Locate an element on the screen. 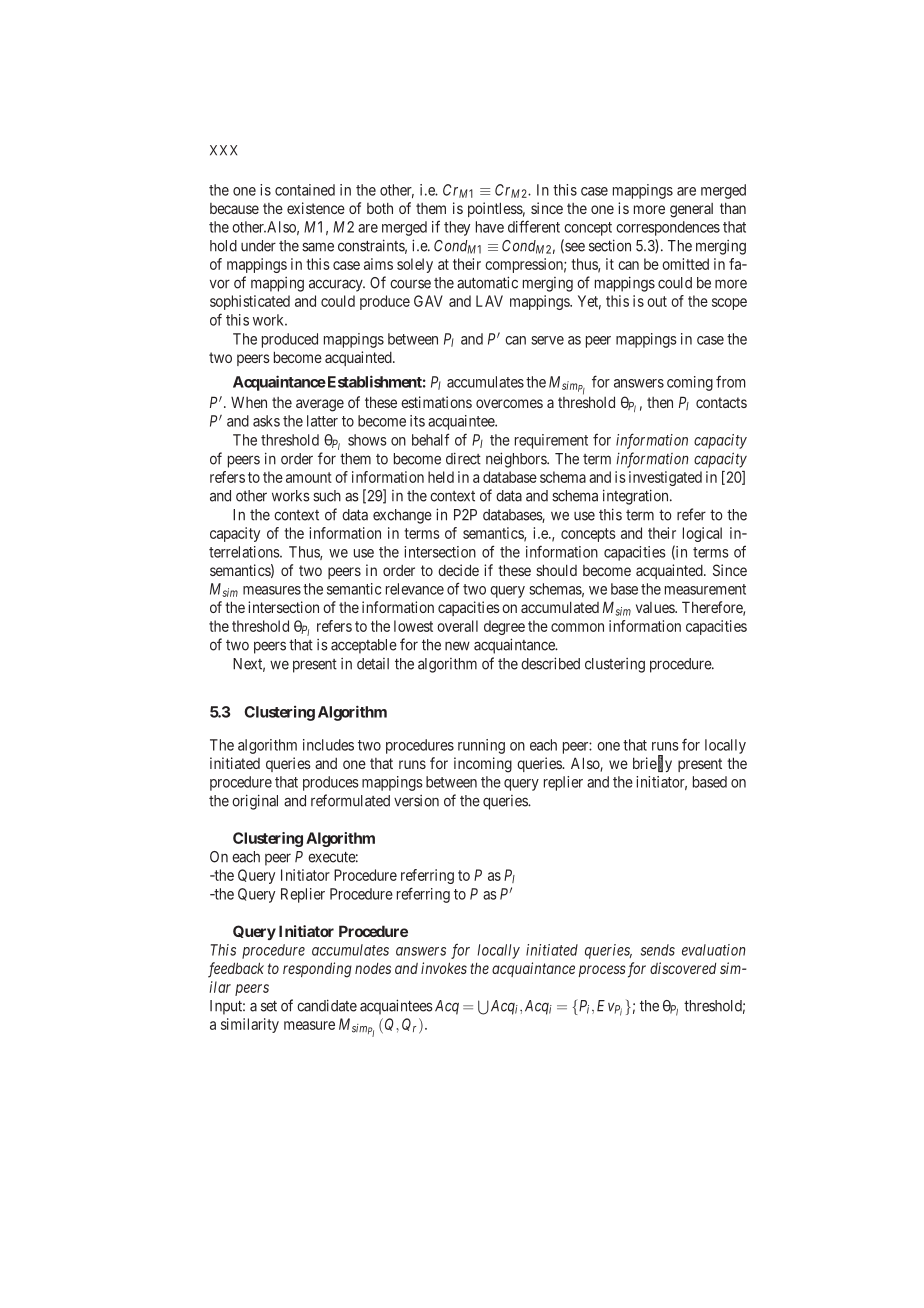  contained is located at coordinates (305, 190).
